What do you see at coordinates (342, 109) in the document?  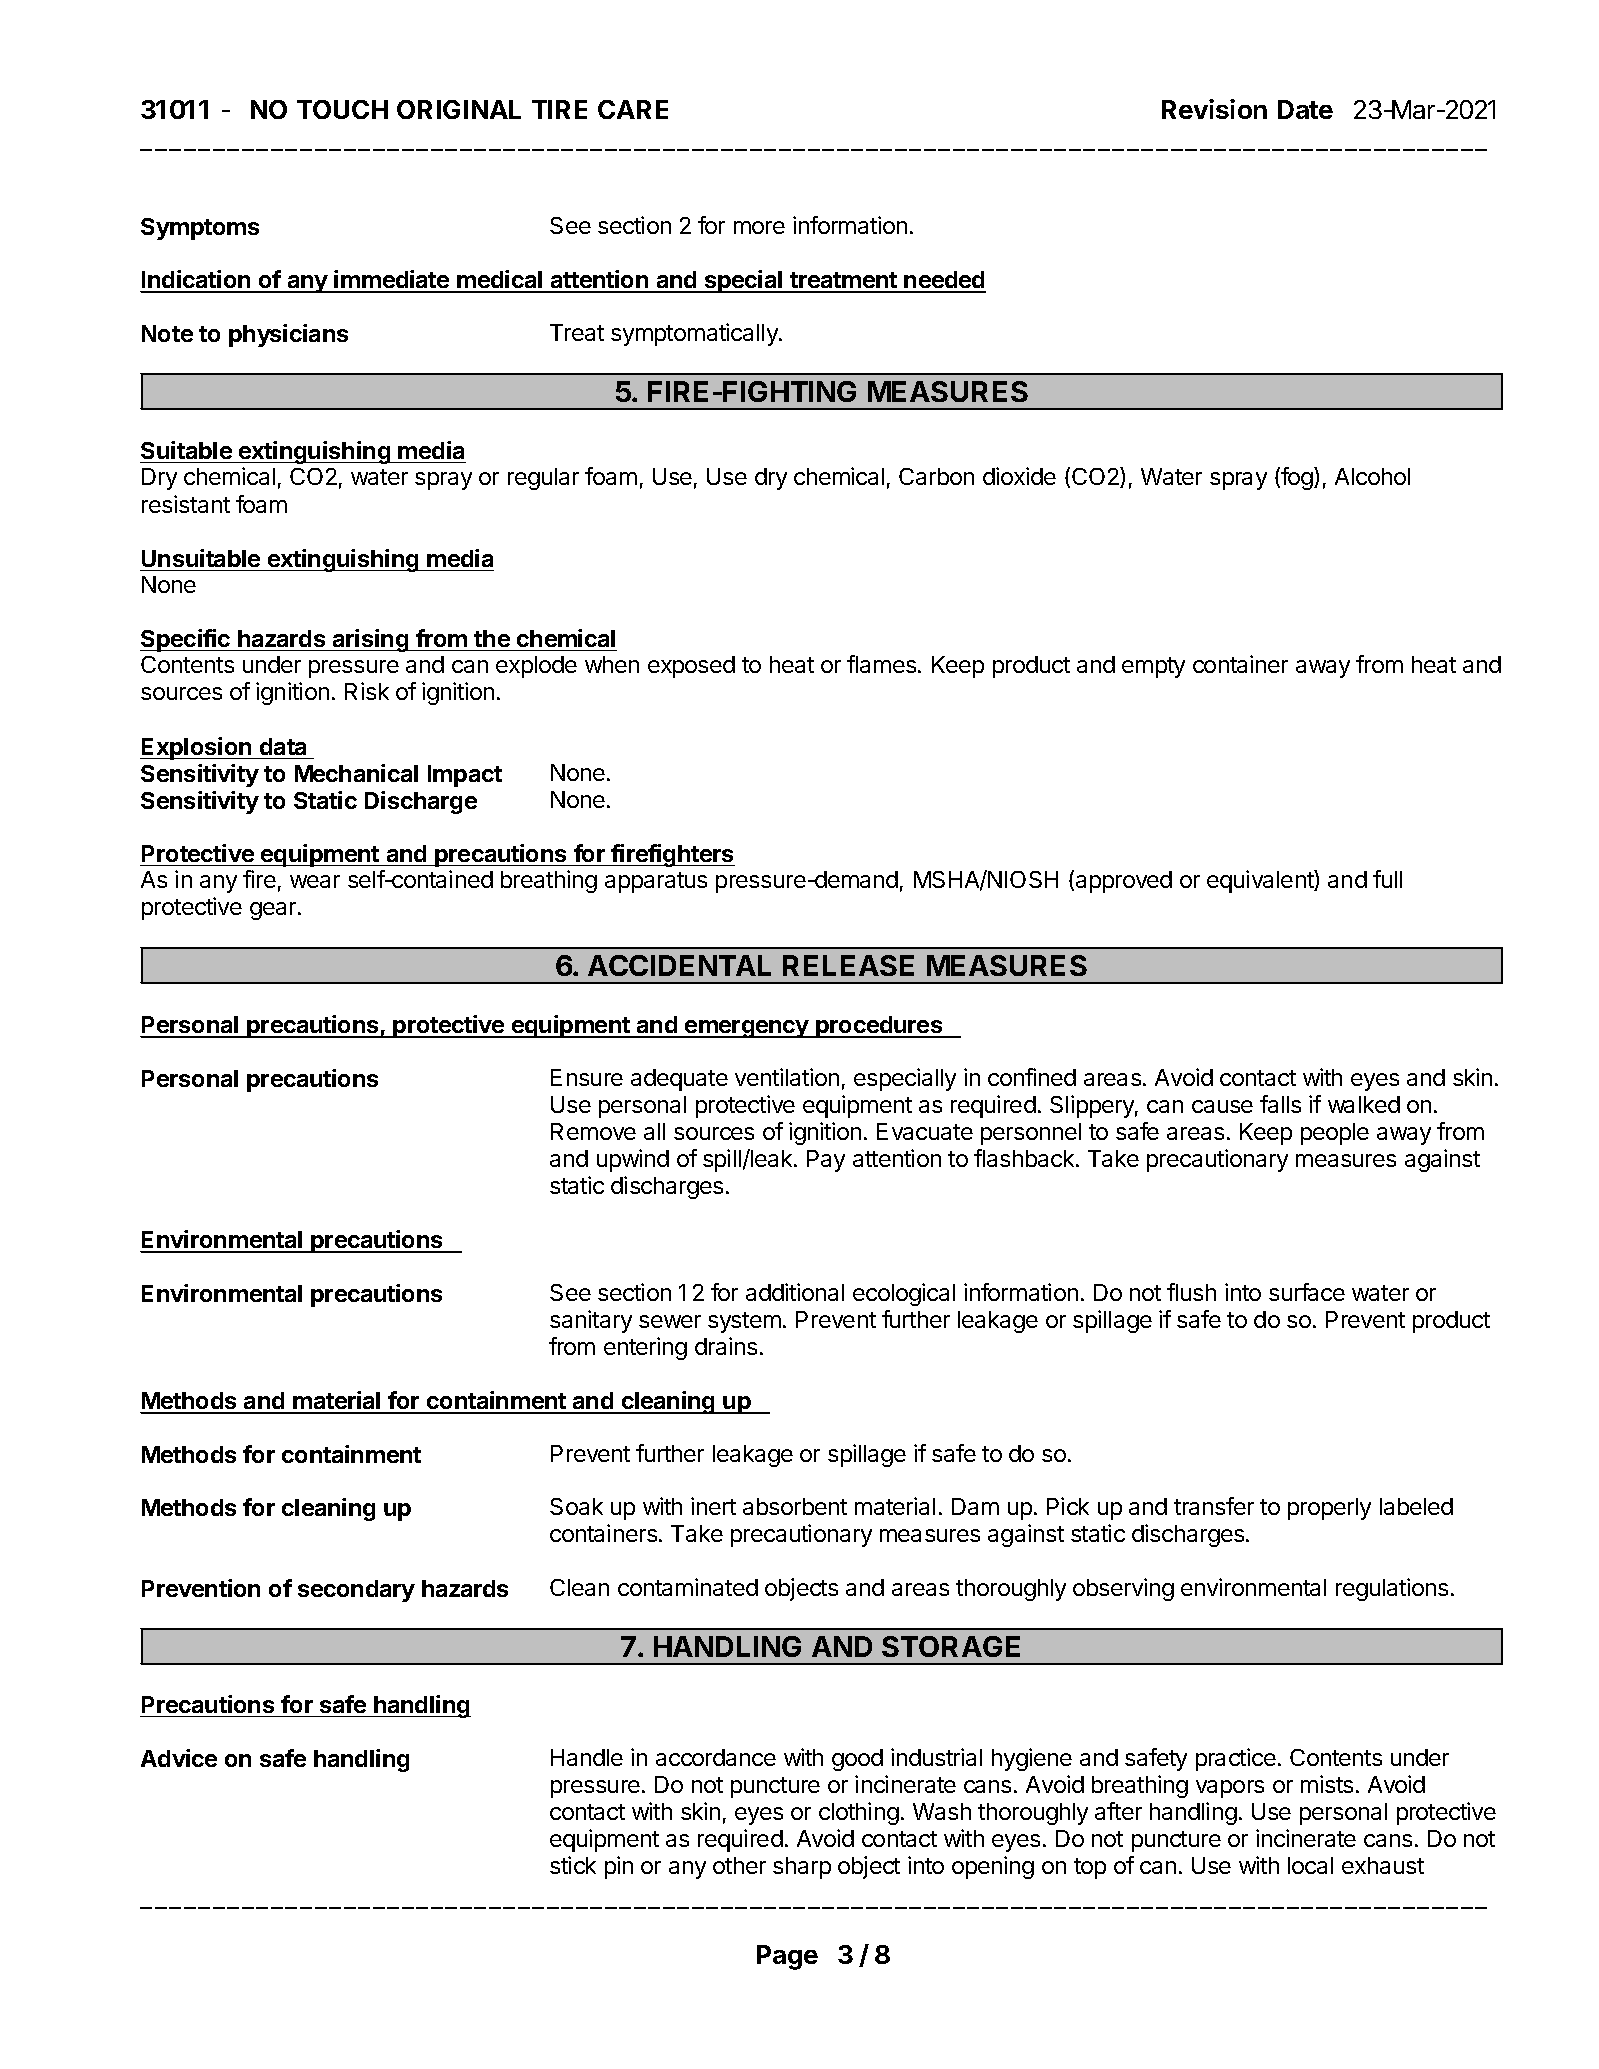 I see `TOUCH` at bounding box center [342, 109].
